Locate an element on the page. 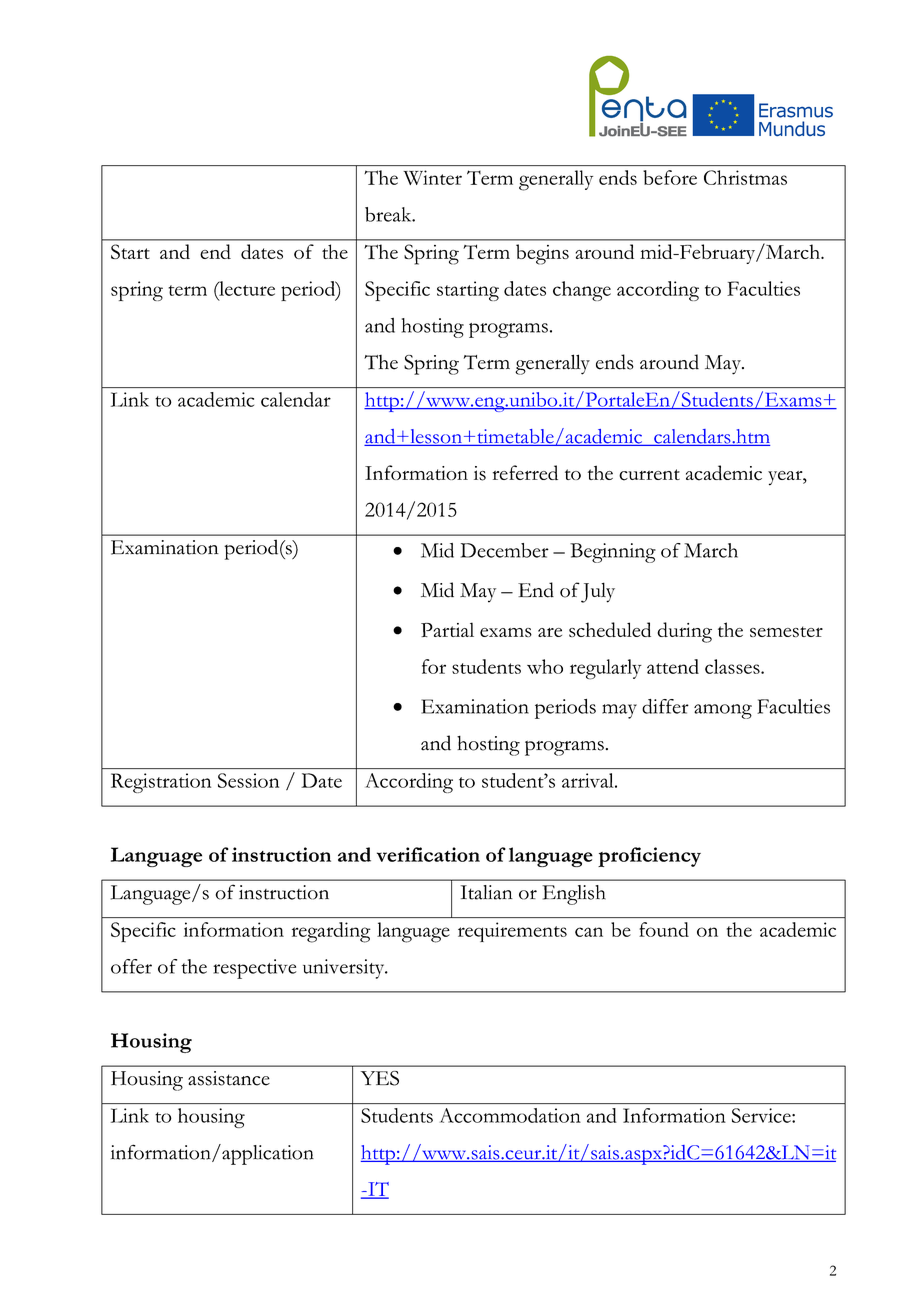 The height and width of the image is (1308, 924). assistance is located at coordinates (229, 1078).
